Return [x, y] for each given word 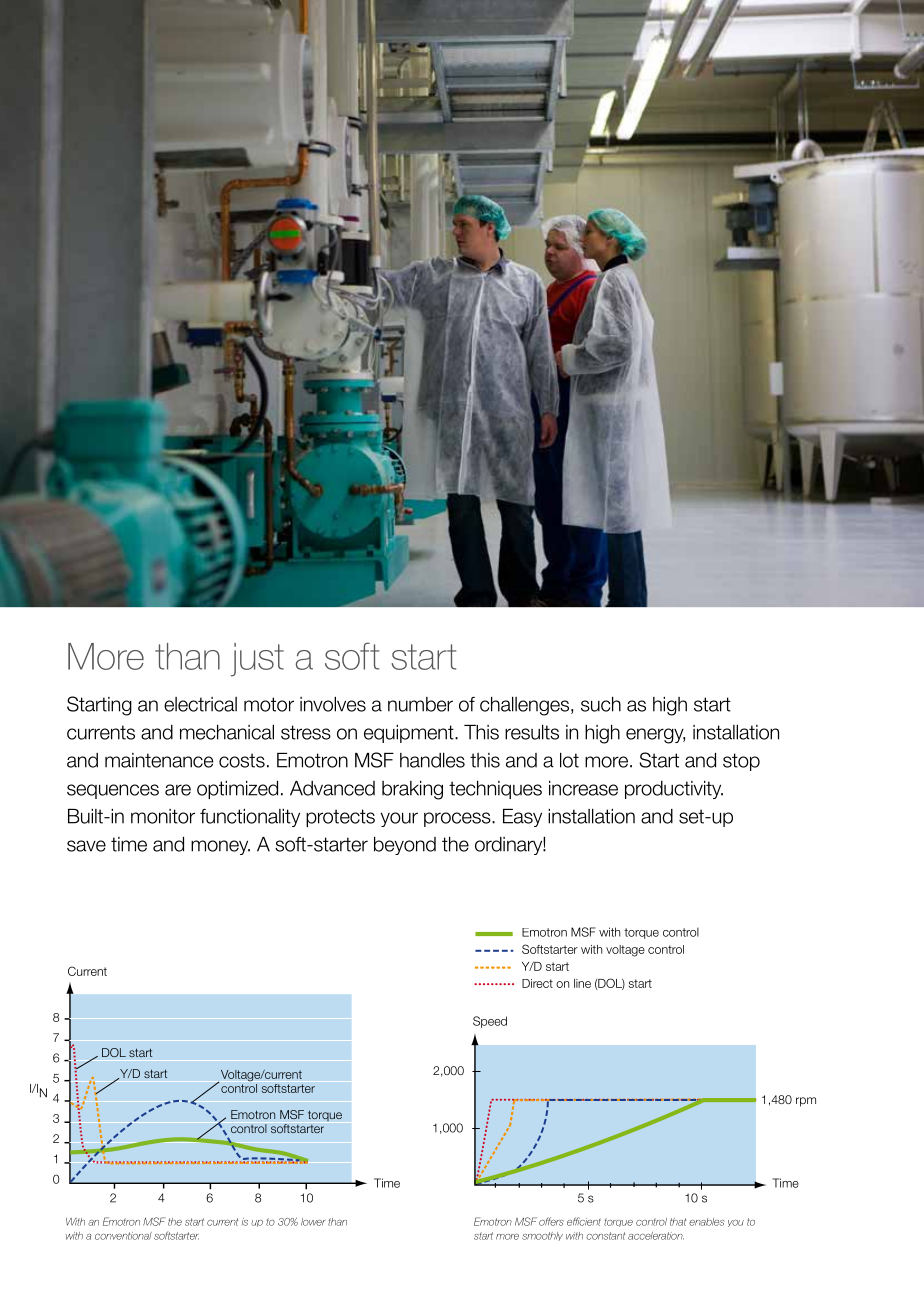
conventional [123, 1236]
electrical [200, 704]
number [420, 704]
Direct [537, 983]
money [220, 847]
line [582, 983]
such [601, 704]
